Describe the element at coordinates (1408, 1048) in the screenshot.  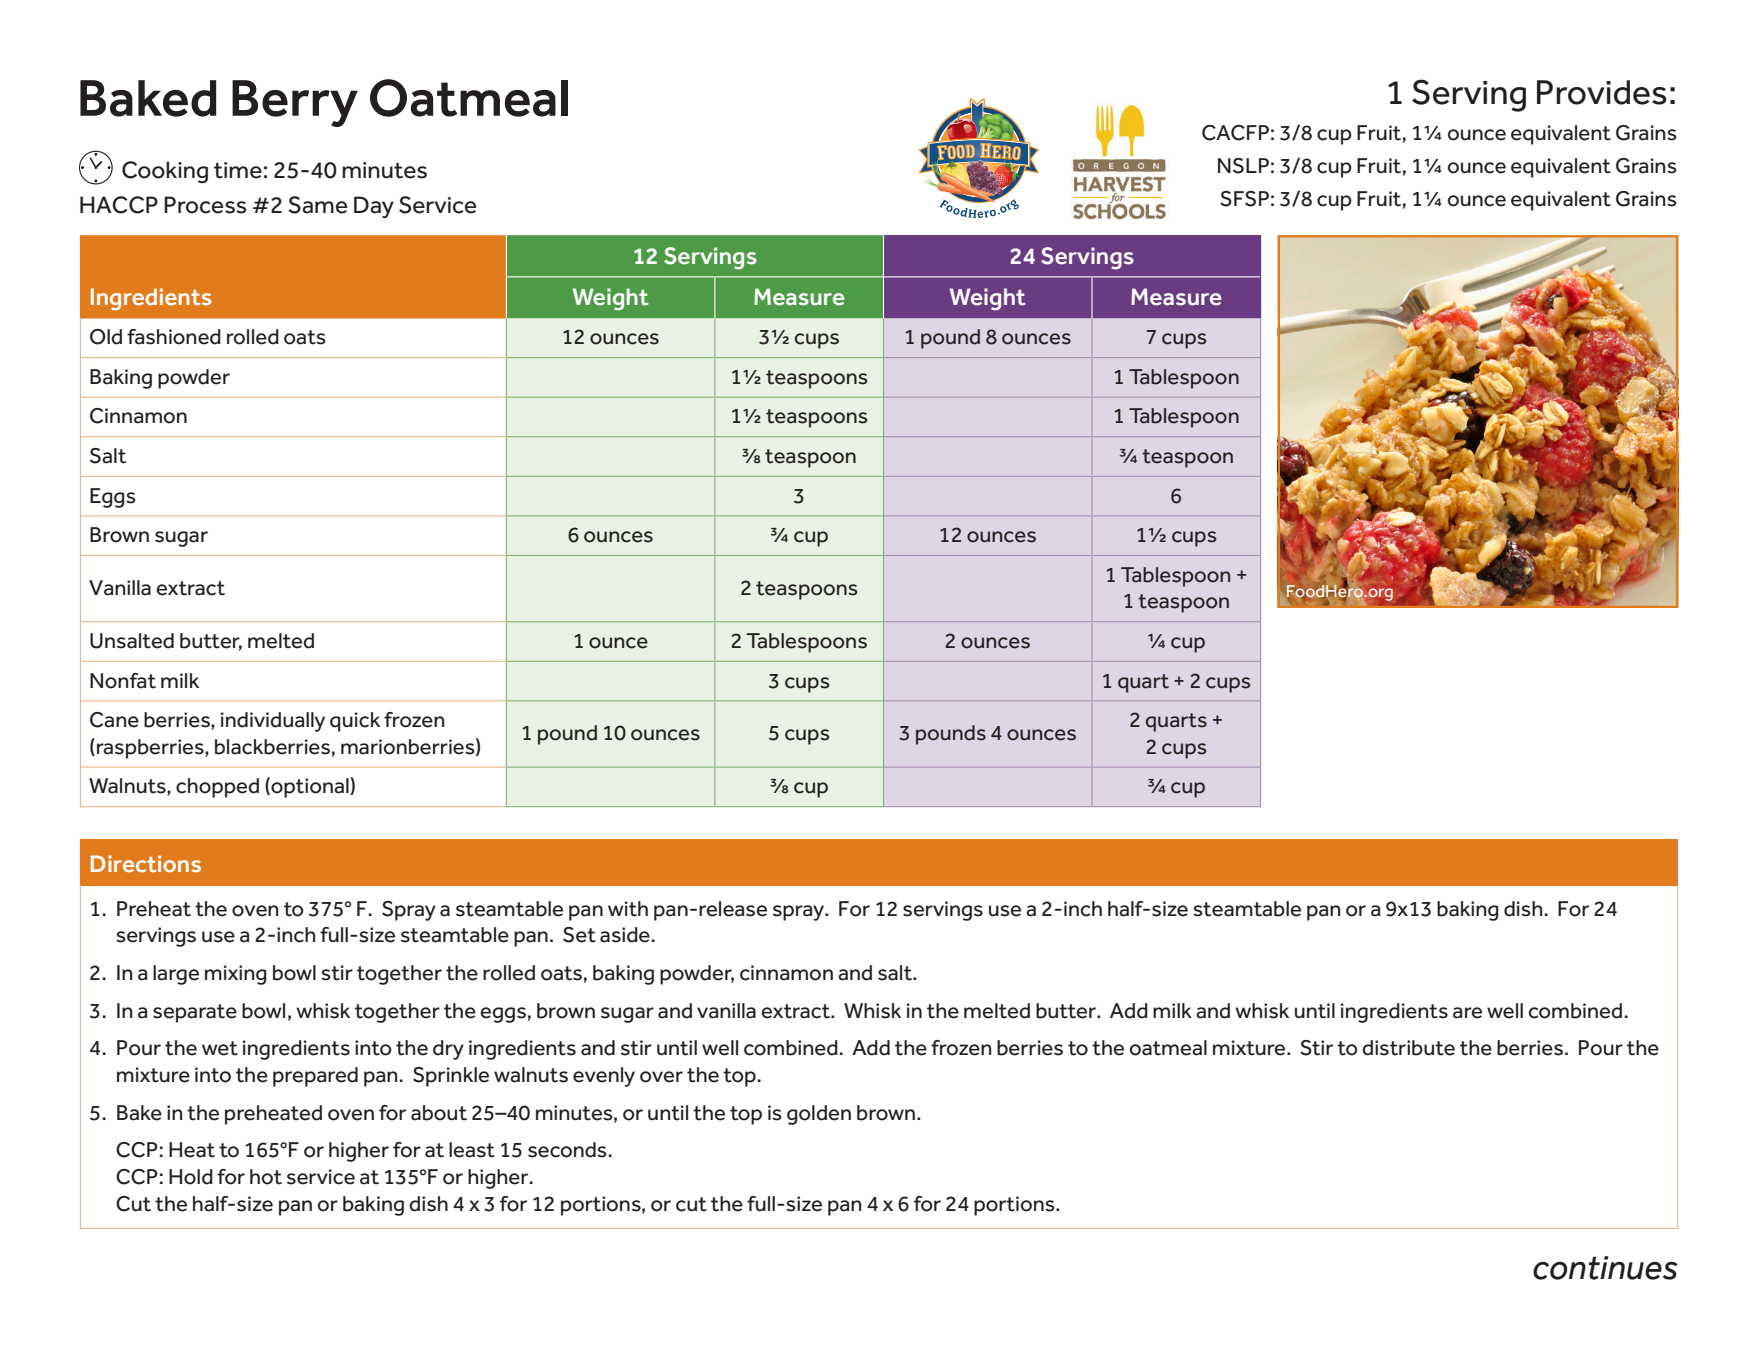
I see `distribute` at that location.
